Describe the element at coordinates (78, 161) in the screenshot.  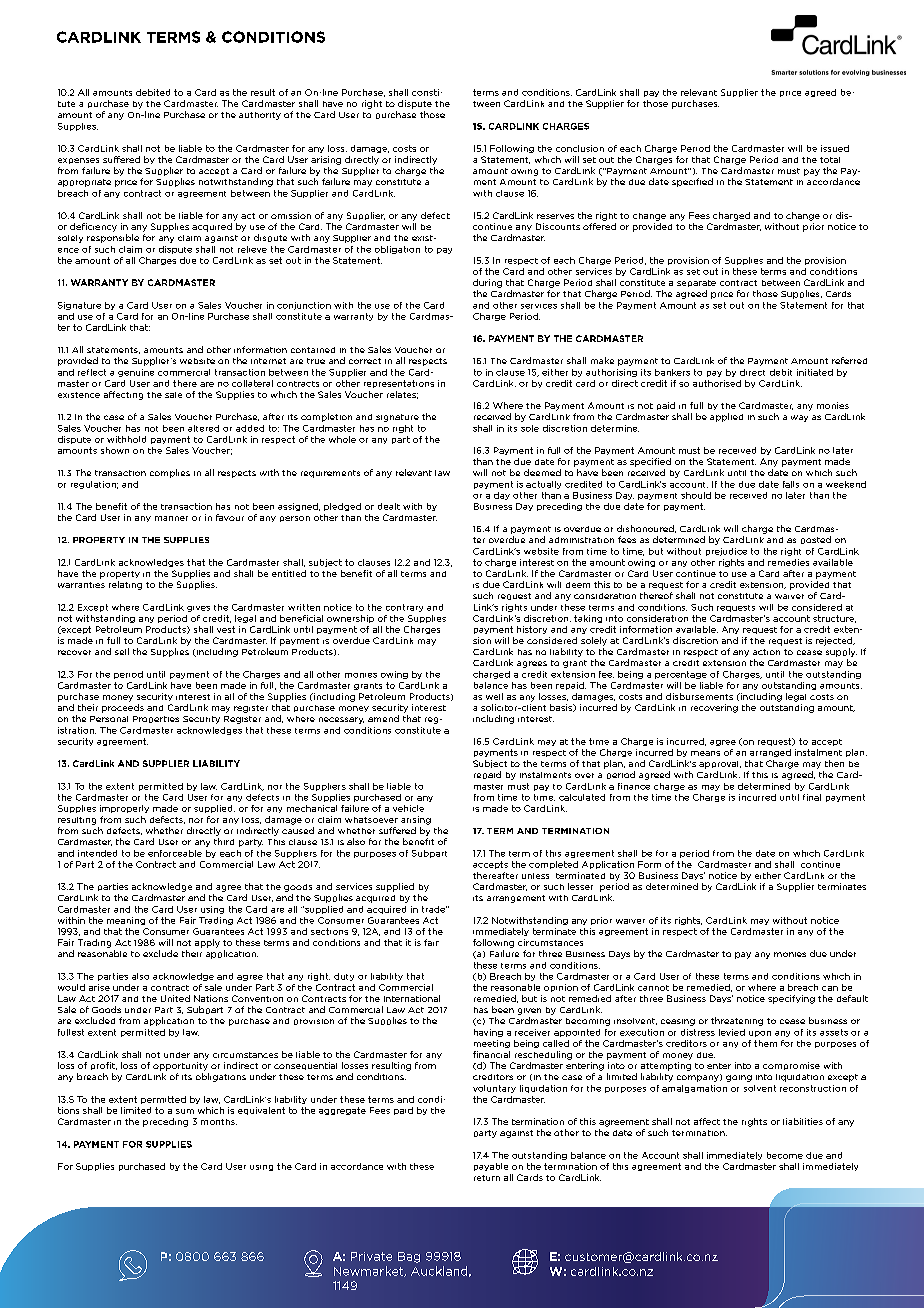
I see `expenses` at that location.
